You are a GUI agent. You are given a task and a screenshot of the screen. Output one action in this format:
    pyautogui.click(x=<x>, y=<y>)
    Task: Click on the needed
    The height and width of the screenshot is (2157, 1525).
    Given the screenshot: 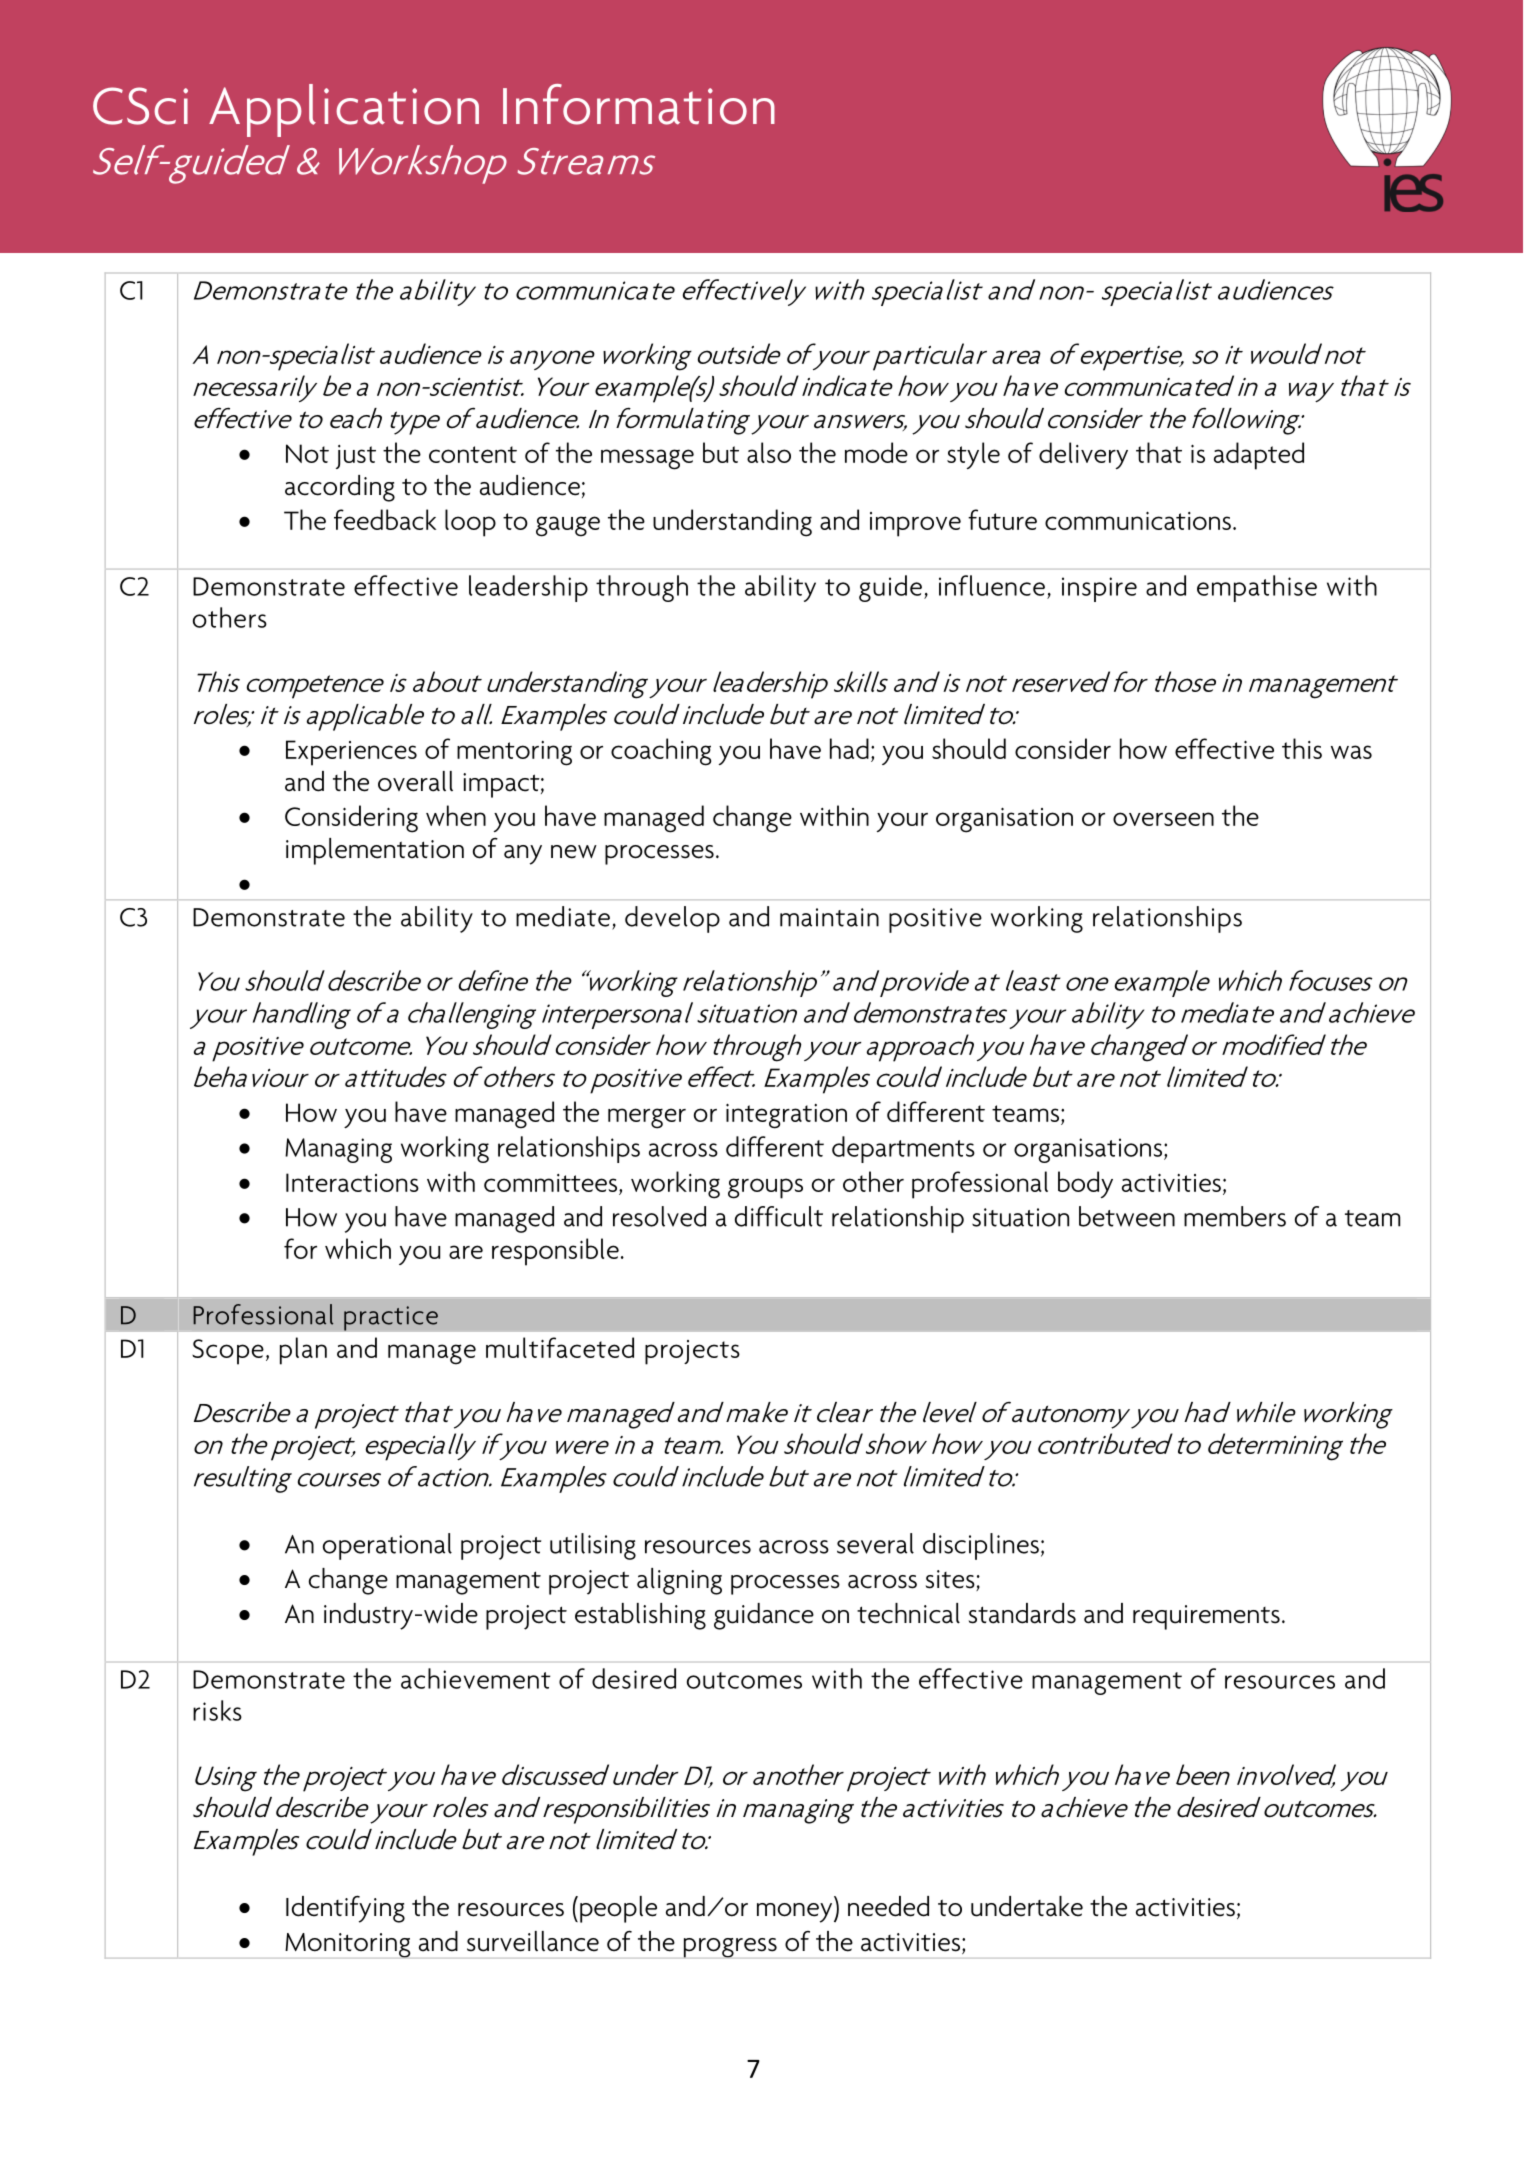 What is the action you would take?
    pyautogui.click(x=888, y=1906)
